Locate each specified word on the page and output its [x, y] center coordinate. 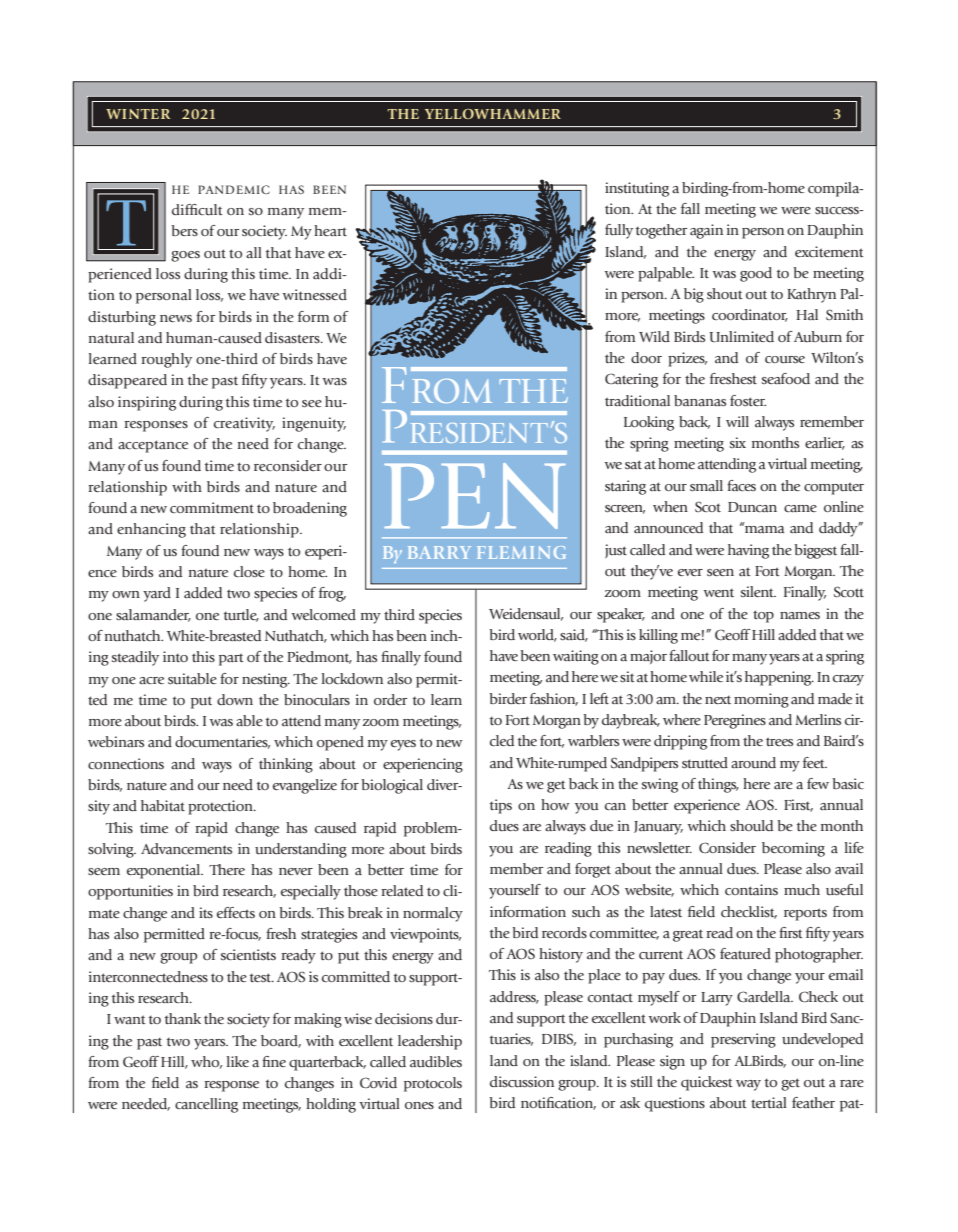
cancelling [206, 1105]
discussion [522, 1082]
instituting [637, 189]
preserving [743, 1040]
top [763, 616]
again [706, 231]
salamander [153, 615]
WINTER [138, 114]
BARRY [439, 552]
